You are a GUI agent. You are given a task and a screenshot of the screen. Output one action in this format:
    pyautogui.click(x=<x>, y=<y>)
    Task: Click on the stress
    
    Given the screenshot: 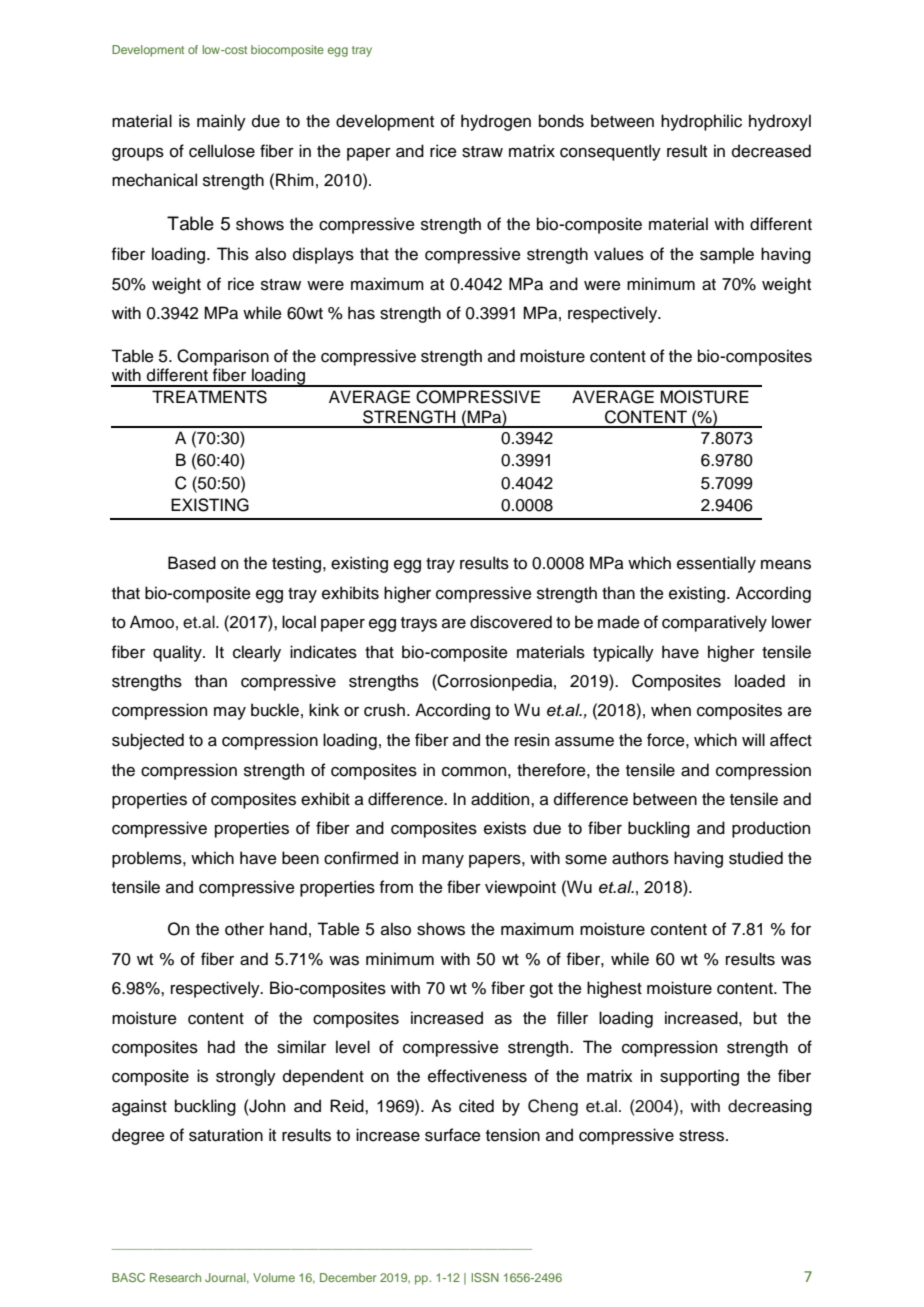 What is the action you would take?
    pyautogui.click(x=701, y=1136)
